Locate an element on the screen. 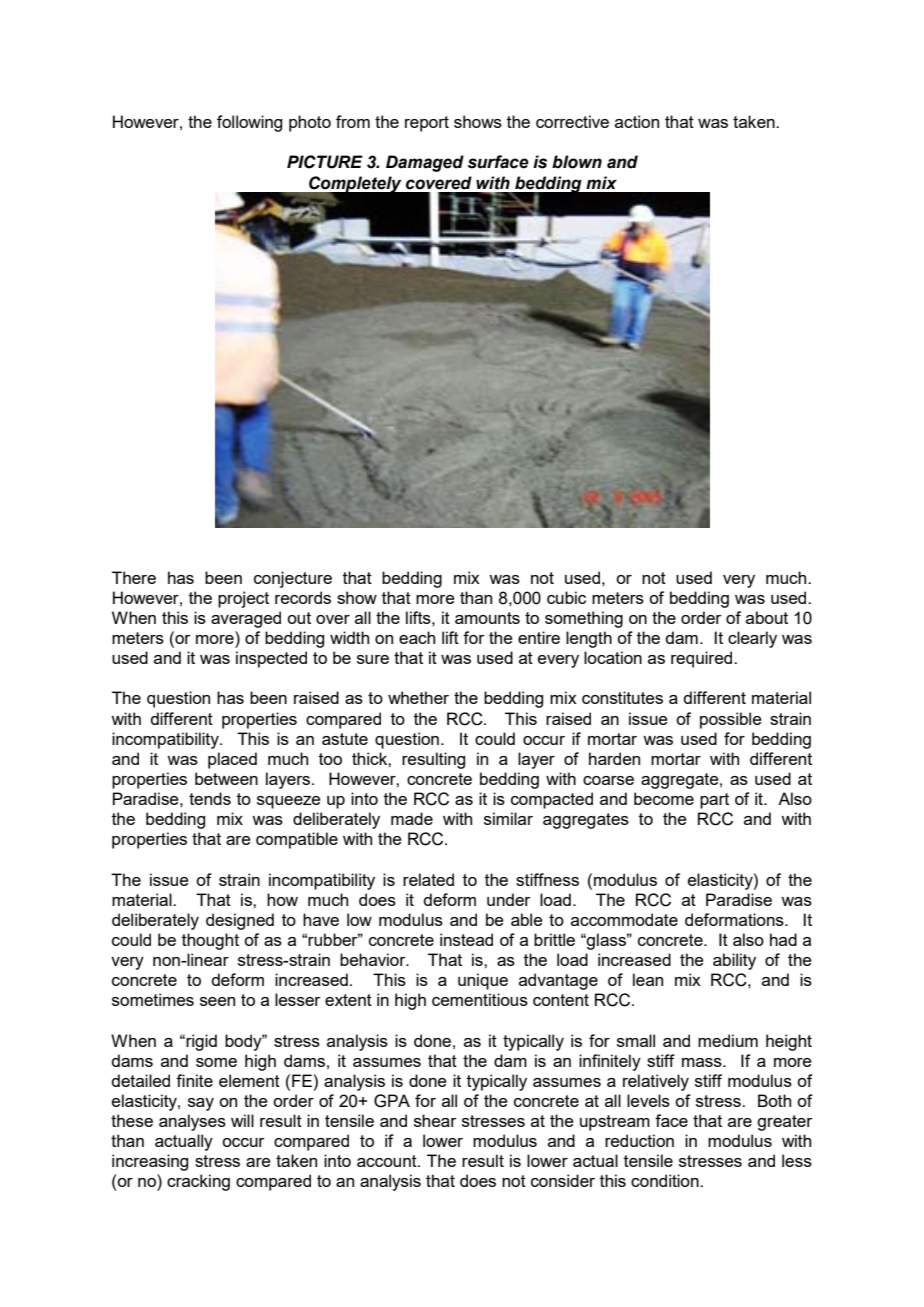 This screenshot has height=1307, width=924. ability is located at coordinates (734, 961).
